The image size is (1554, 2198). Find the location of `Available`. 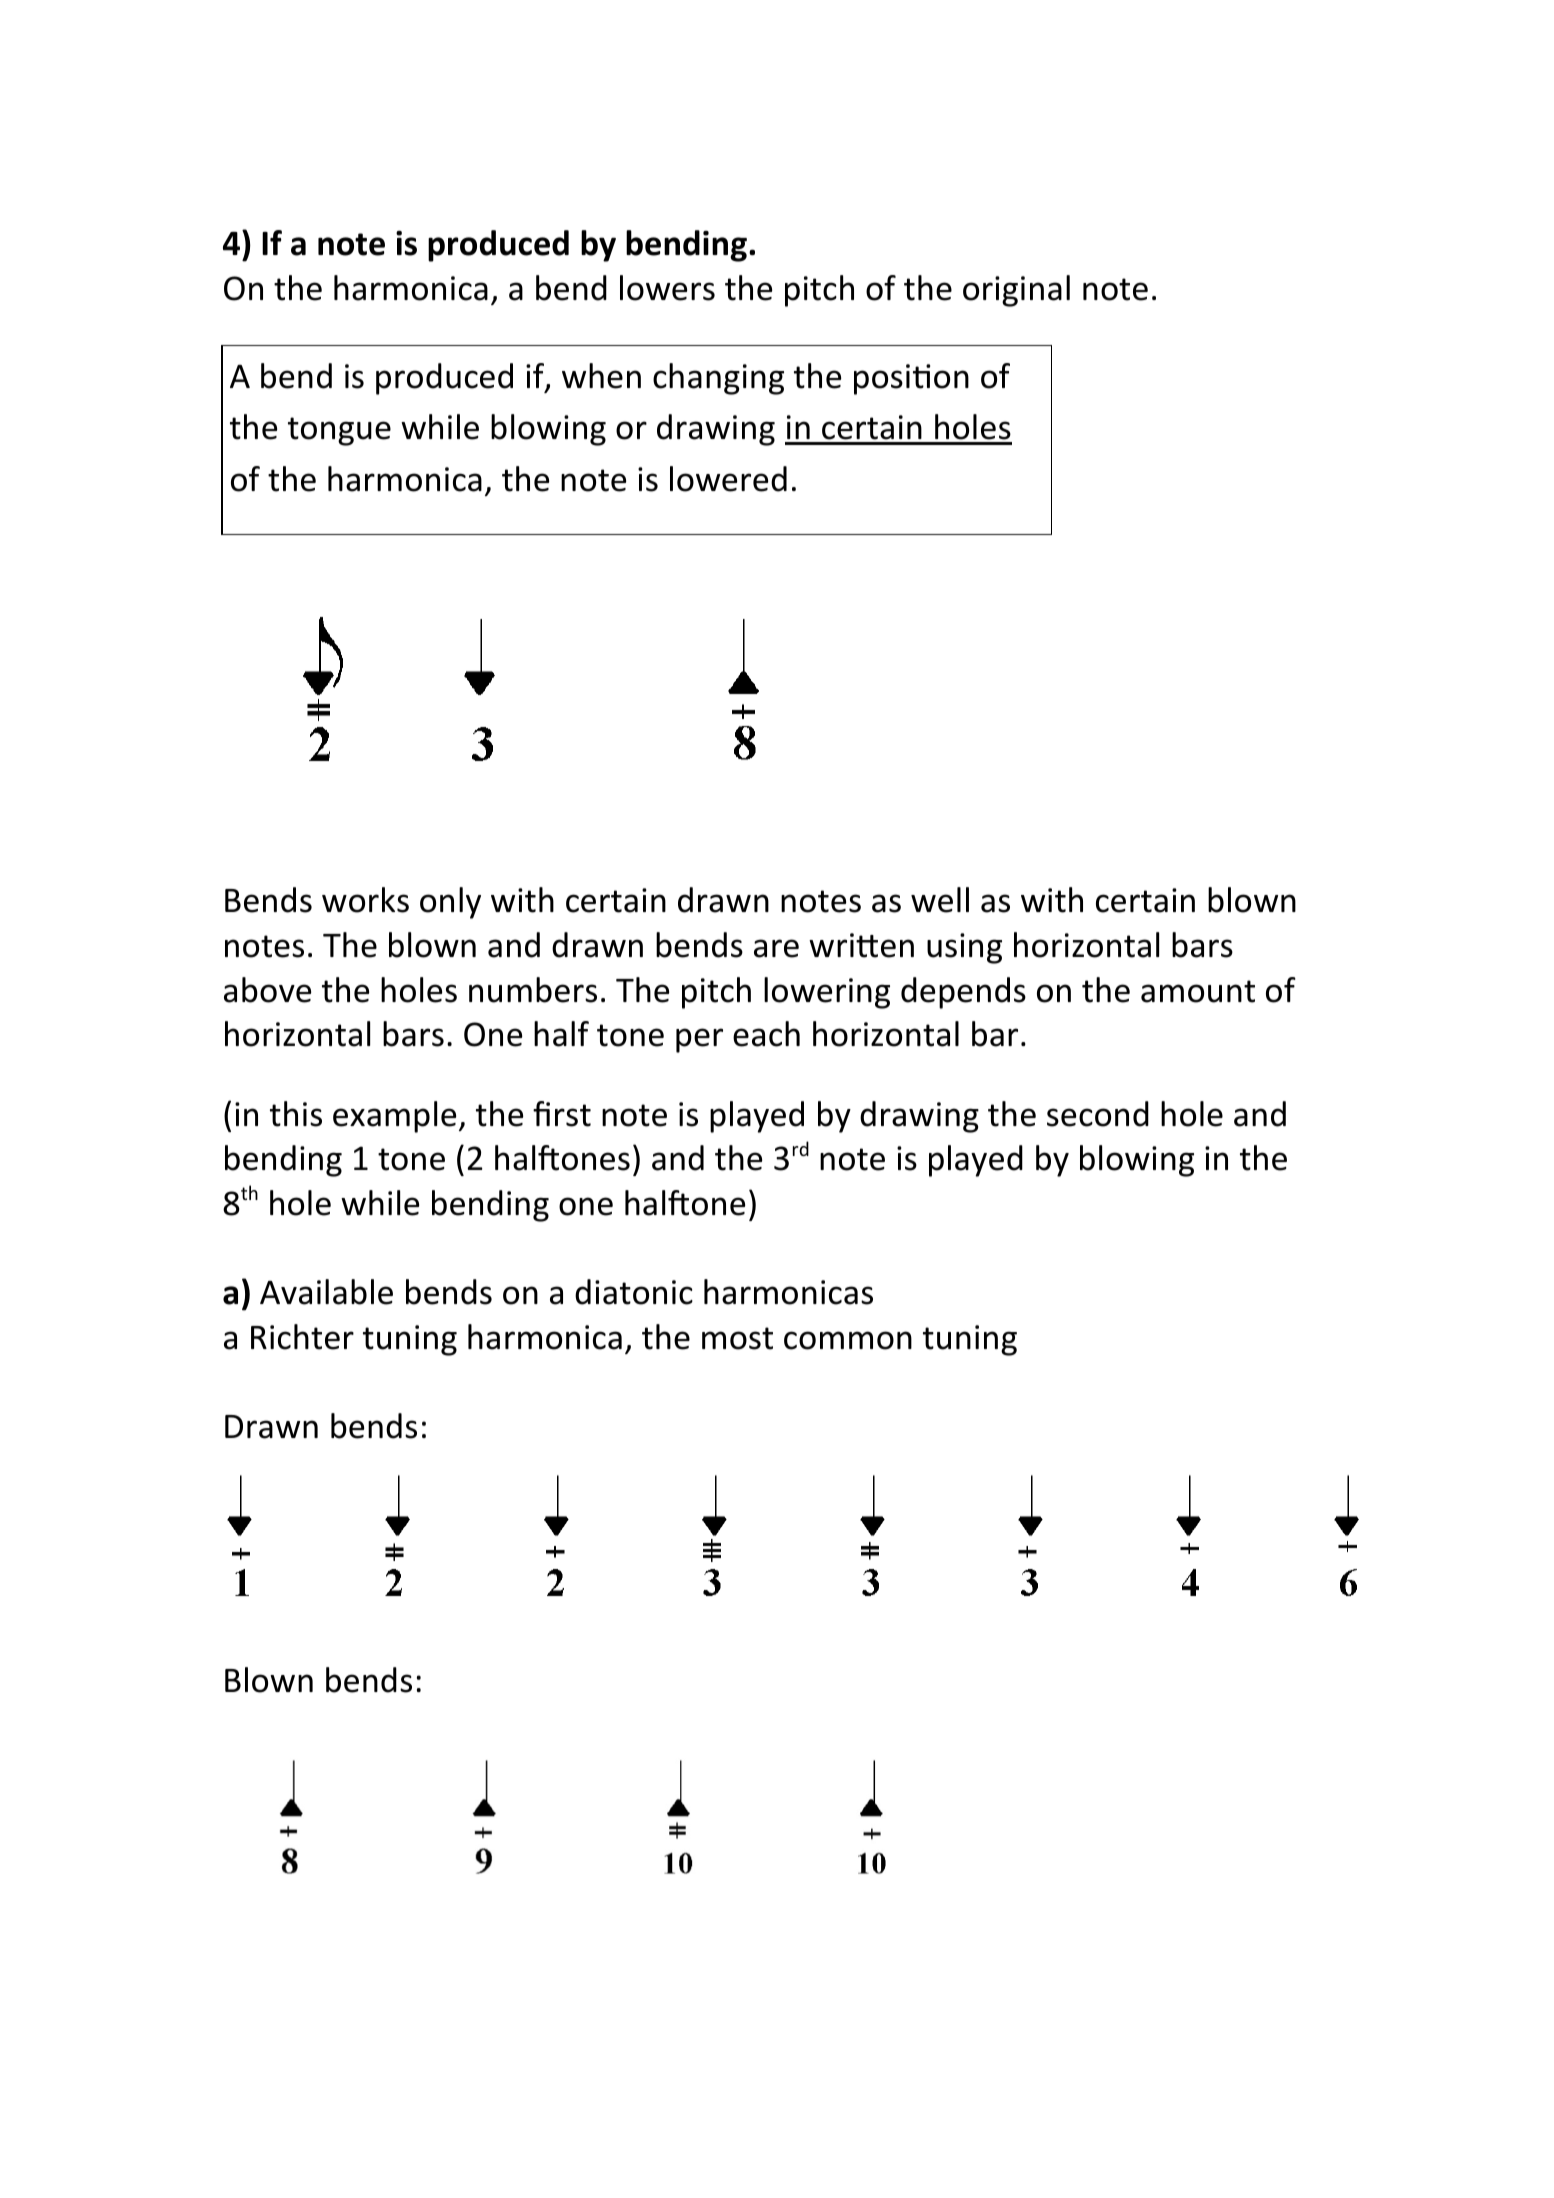

Available is located at coordinates (326, 1292).
